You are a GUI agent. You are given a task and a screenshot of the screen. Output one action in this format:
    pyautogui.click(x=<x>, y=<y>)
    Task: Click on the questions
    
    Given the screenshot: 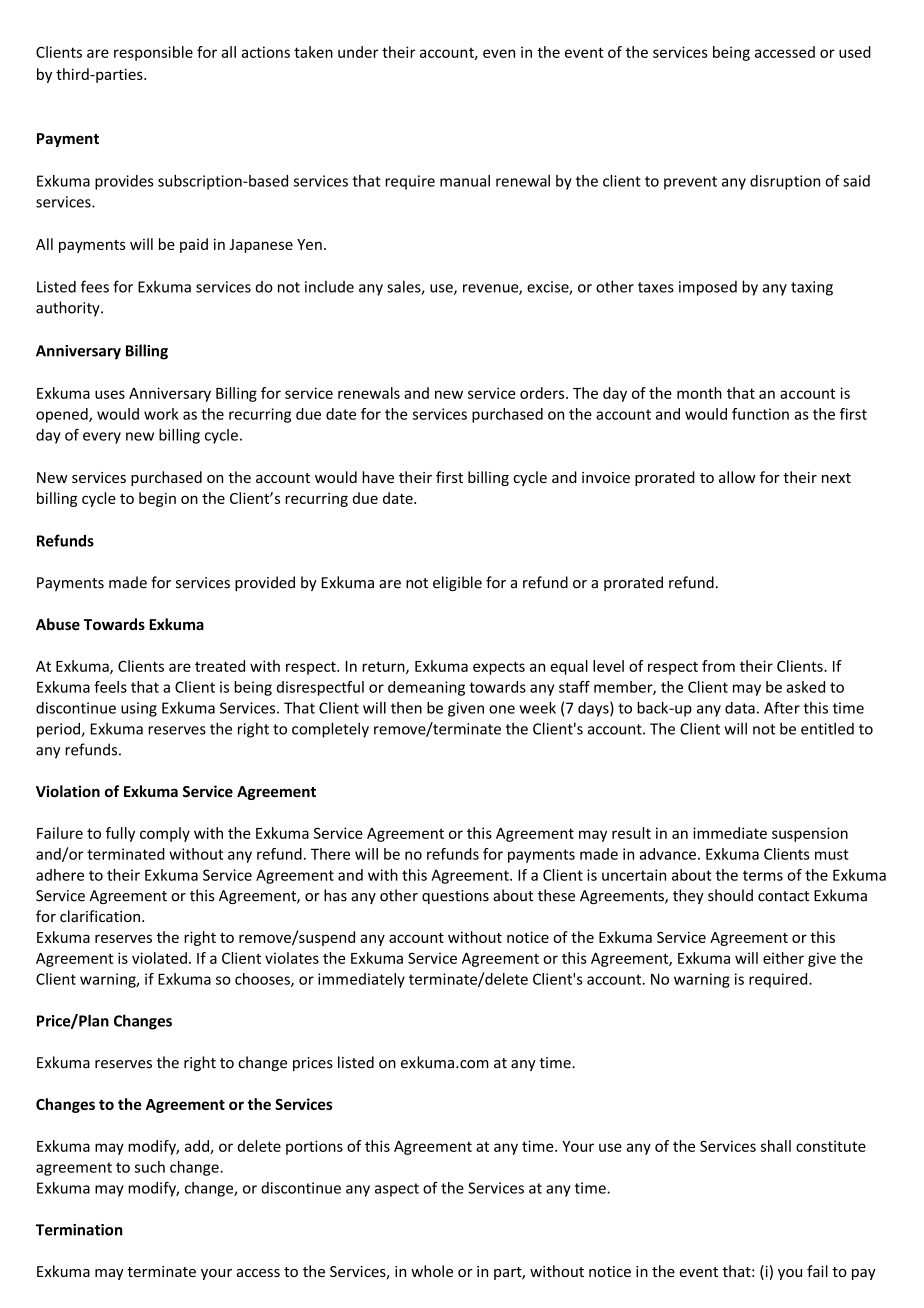 What is the action you would take?
    pyautogui.click(x=455, y=897)
